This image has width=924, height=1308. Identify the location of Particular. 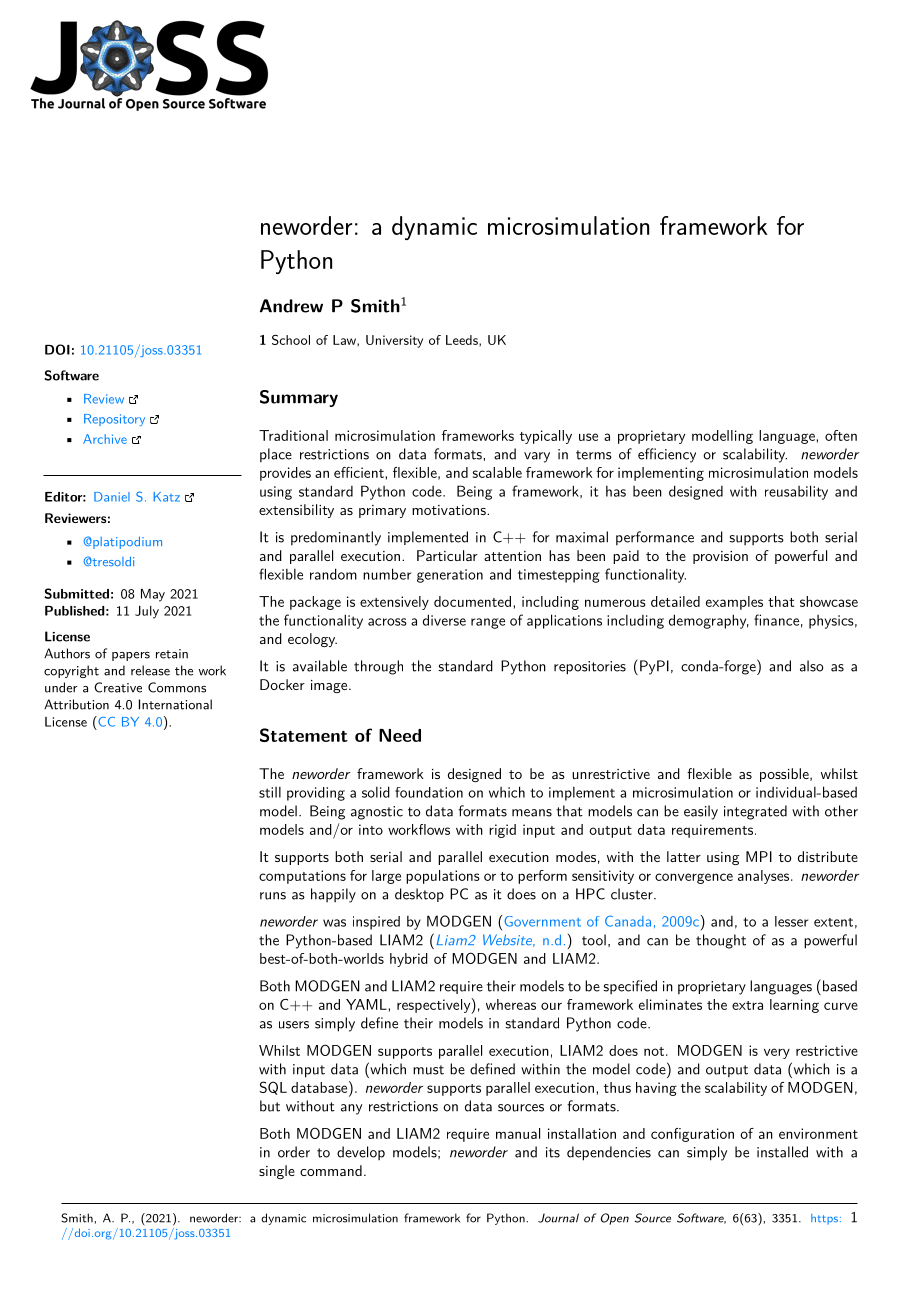
(447, 555).
